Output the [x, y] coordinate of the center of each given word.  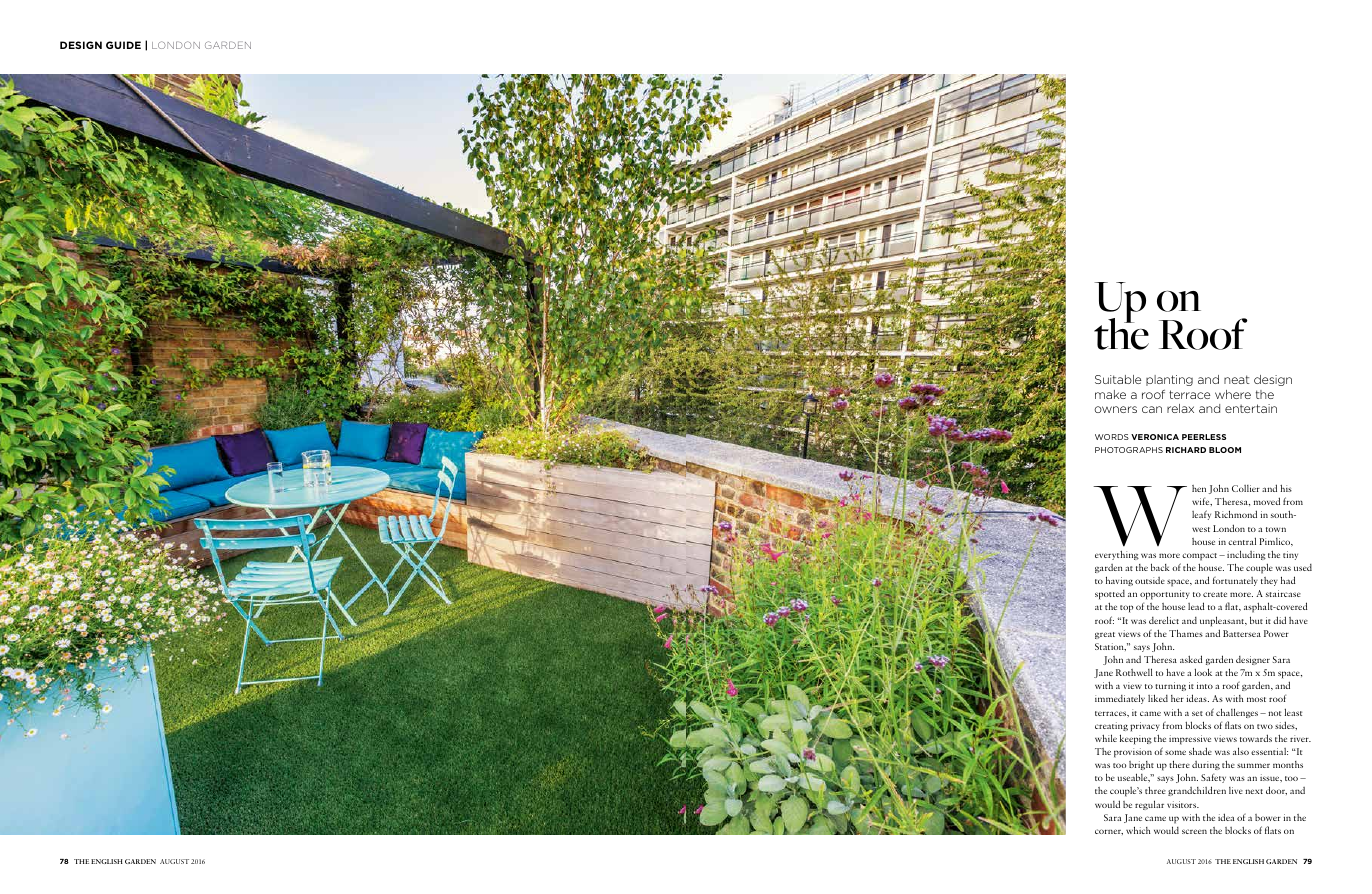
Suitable [1118, 379]
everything [1117, 555]
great [1105, 635]
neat [1237, 379]
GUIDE [123, 45]
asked [1191, 659]
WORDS [1112, 437]
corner [1109, 832]
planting [1169, 380]
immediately [1120, 699]
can [1152, 409]
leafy [1201, 515]
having [1119, 581]
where [1233, 394]
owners [1115, 409]
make [1110, 394]
